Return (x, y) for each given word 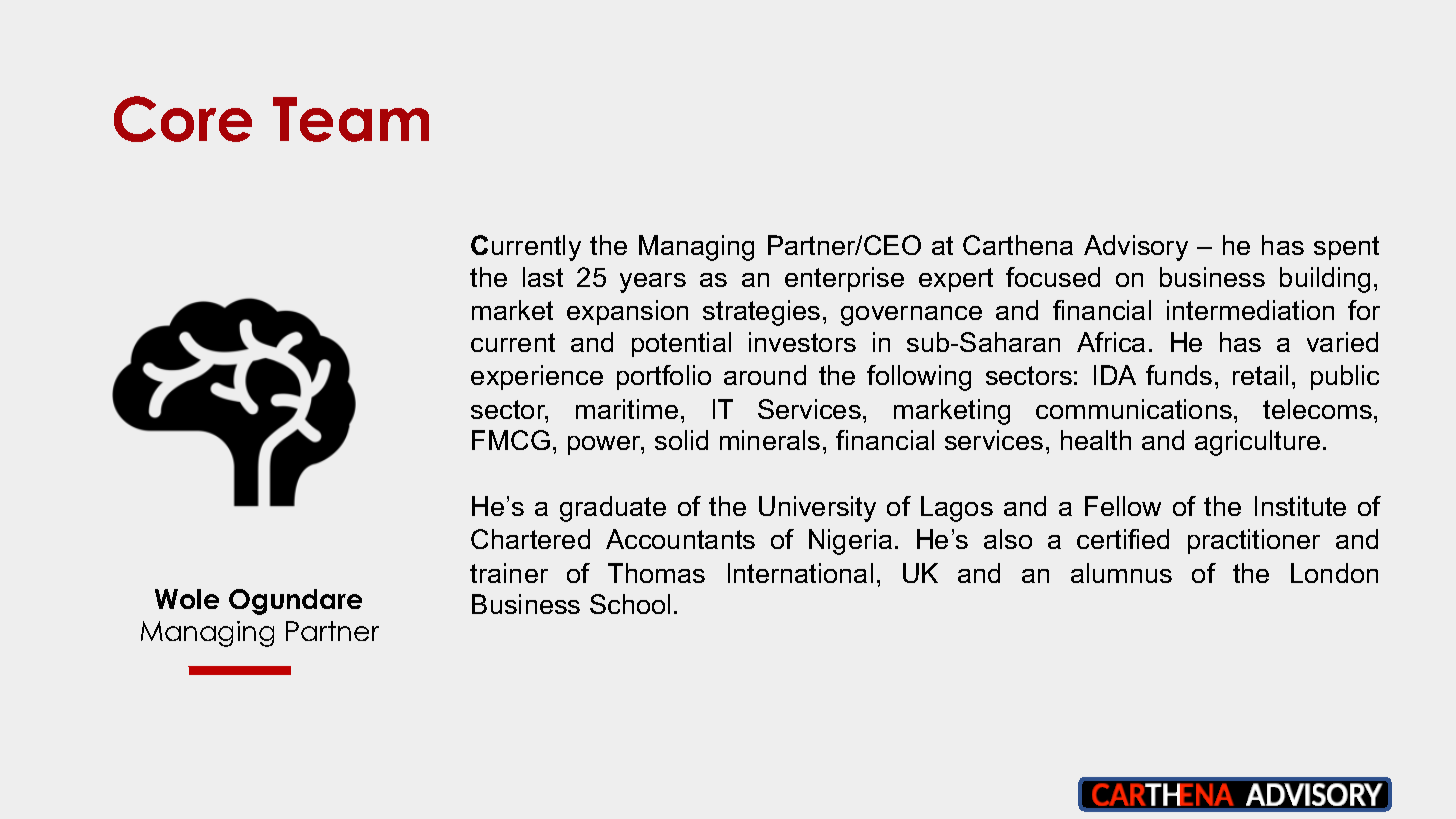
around (765, 375)
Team (351, 119)
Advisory (1136, 248)
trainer (509, 573)
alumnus (1121, 573)
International (800, 573)
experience (537, 377)
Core (183, 119)
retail (1260, 375)
